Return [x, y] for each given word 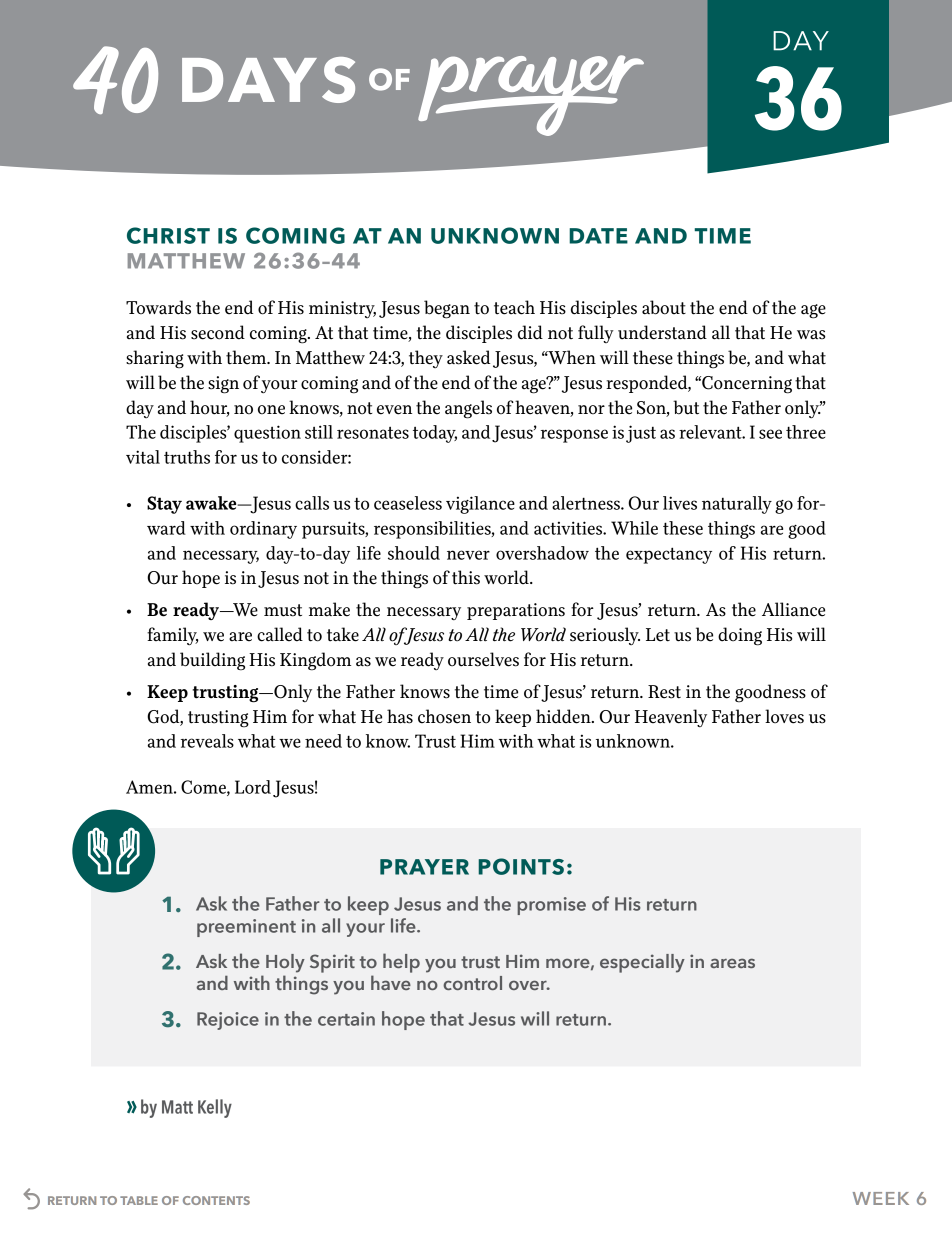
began [447, 309]
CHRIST [168, 235]
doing [740, 636]
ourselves [483, 659]
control [472, 983]
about [664, 307]
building [212, 661]
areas [732, 963]
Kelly [215, 1108]
